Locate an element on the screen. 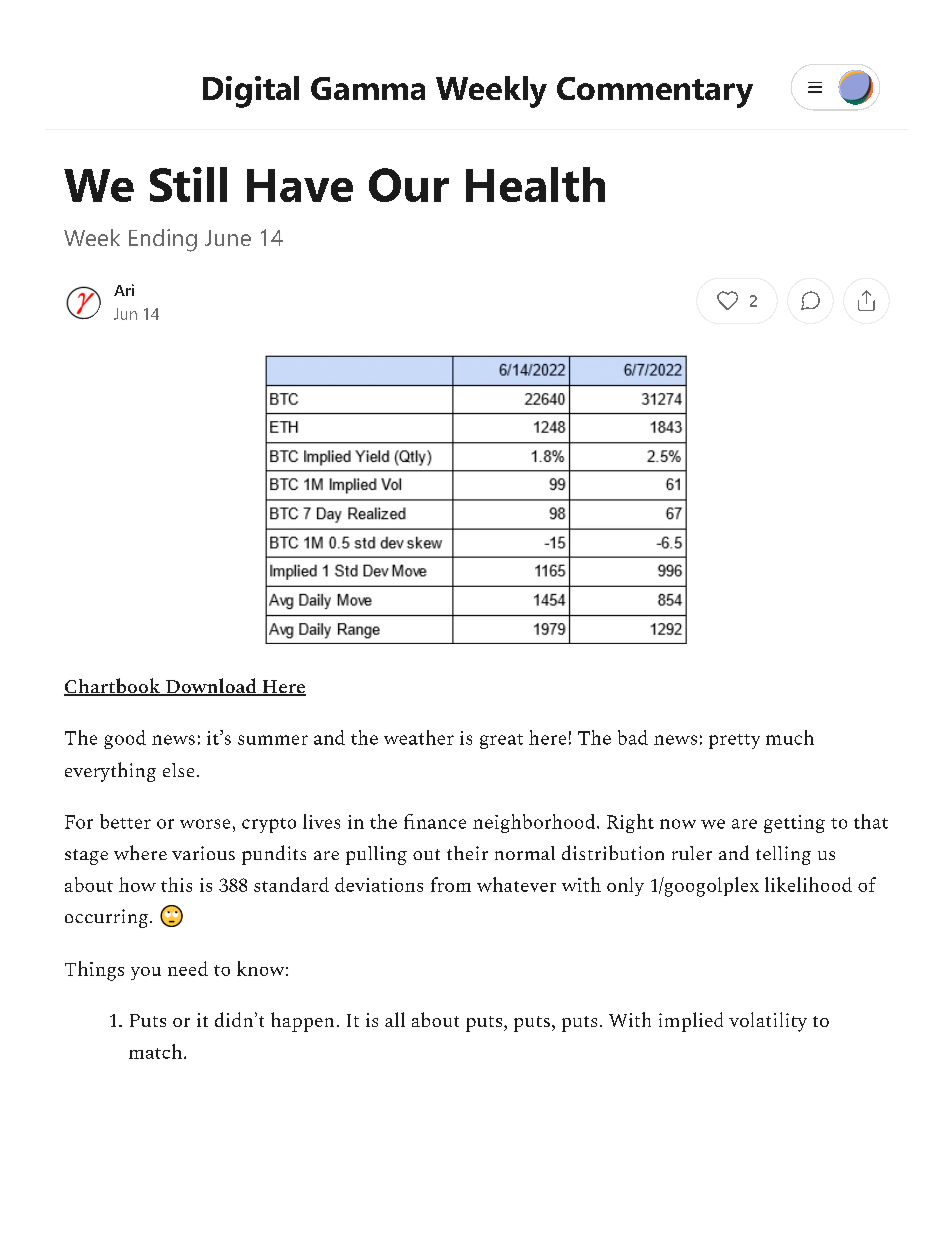  Gamma is located at coordinates (368, 88).
